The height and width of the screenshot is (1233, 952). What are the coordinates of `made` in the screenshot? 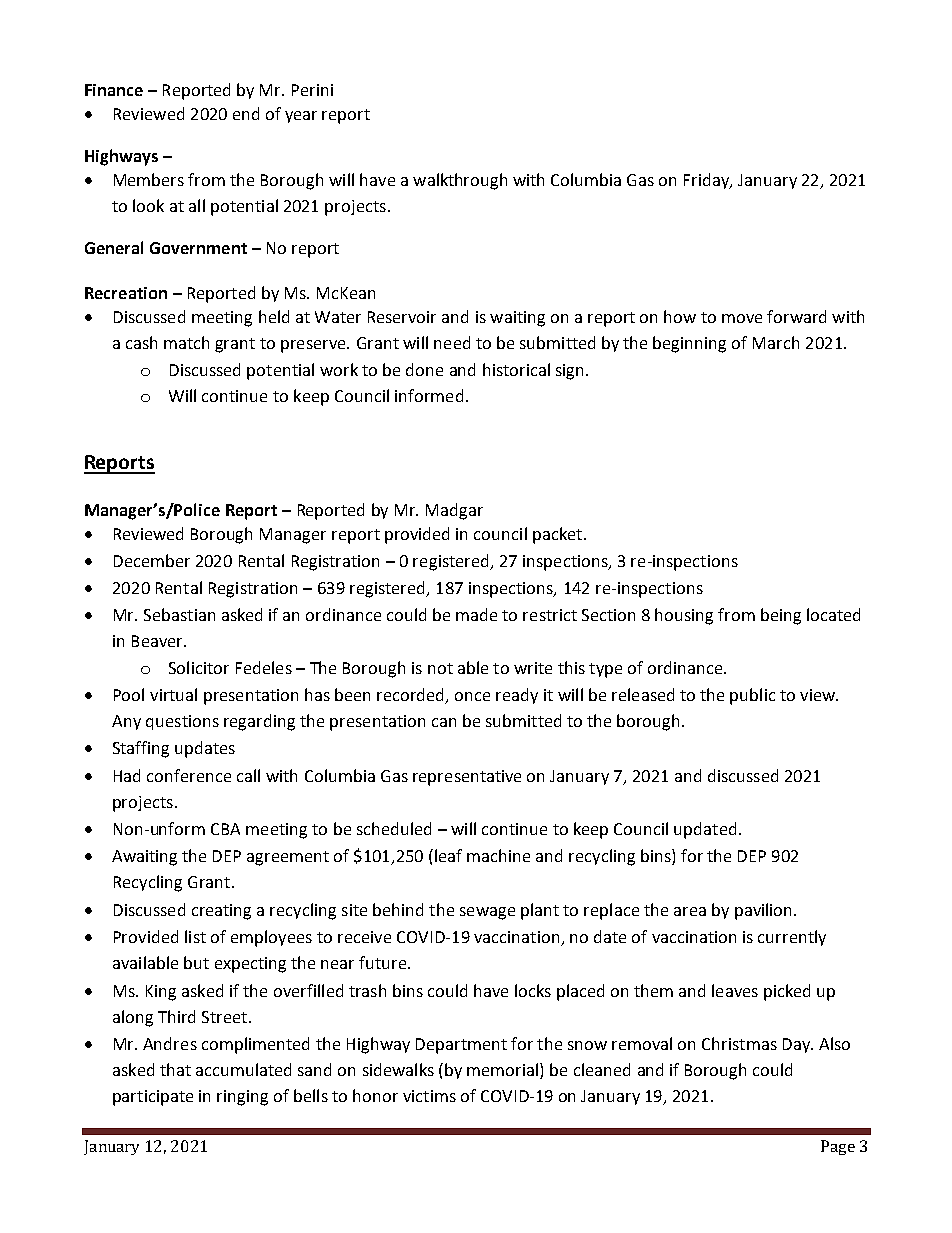 It's located at (476, 614).
